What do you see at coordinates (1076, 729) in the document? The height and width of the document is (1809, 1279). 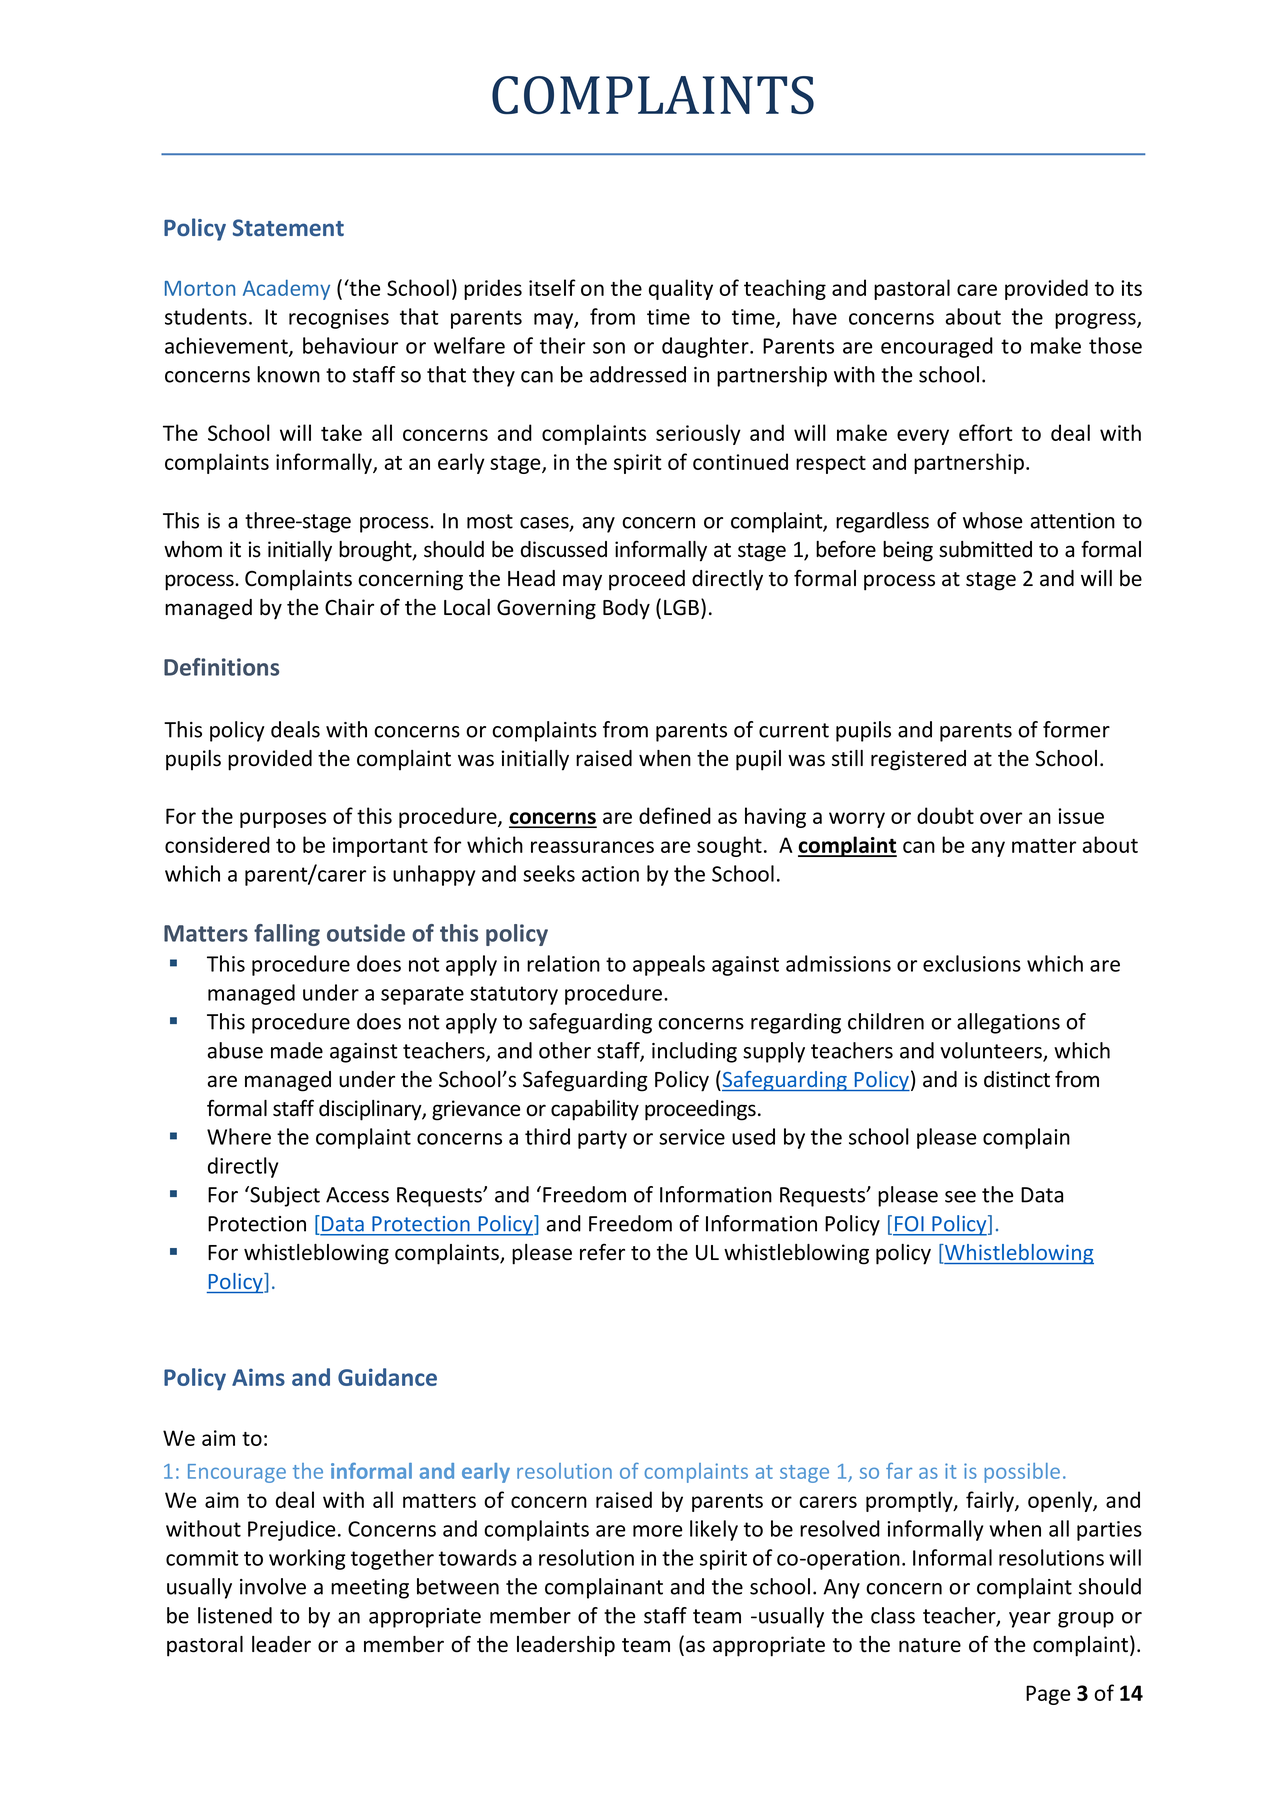 I see `former` at bounding box center [1076, 729].
